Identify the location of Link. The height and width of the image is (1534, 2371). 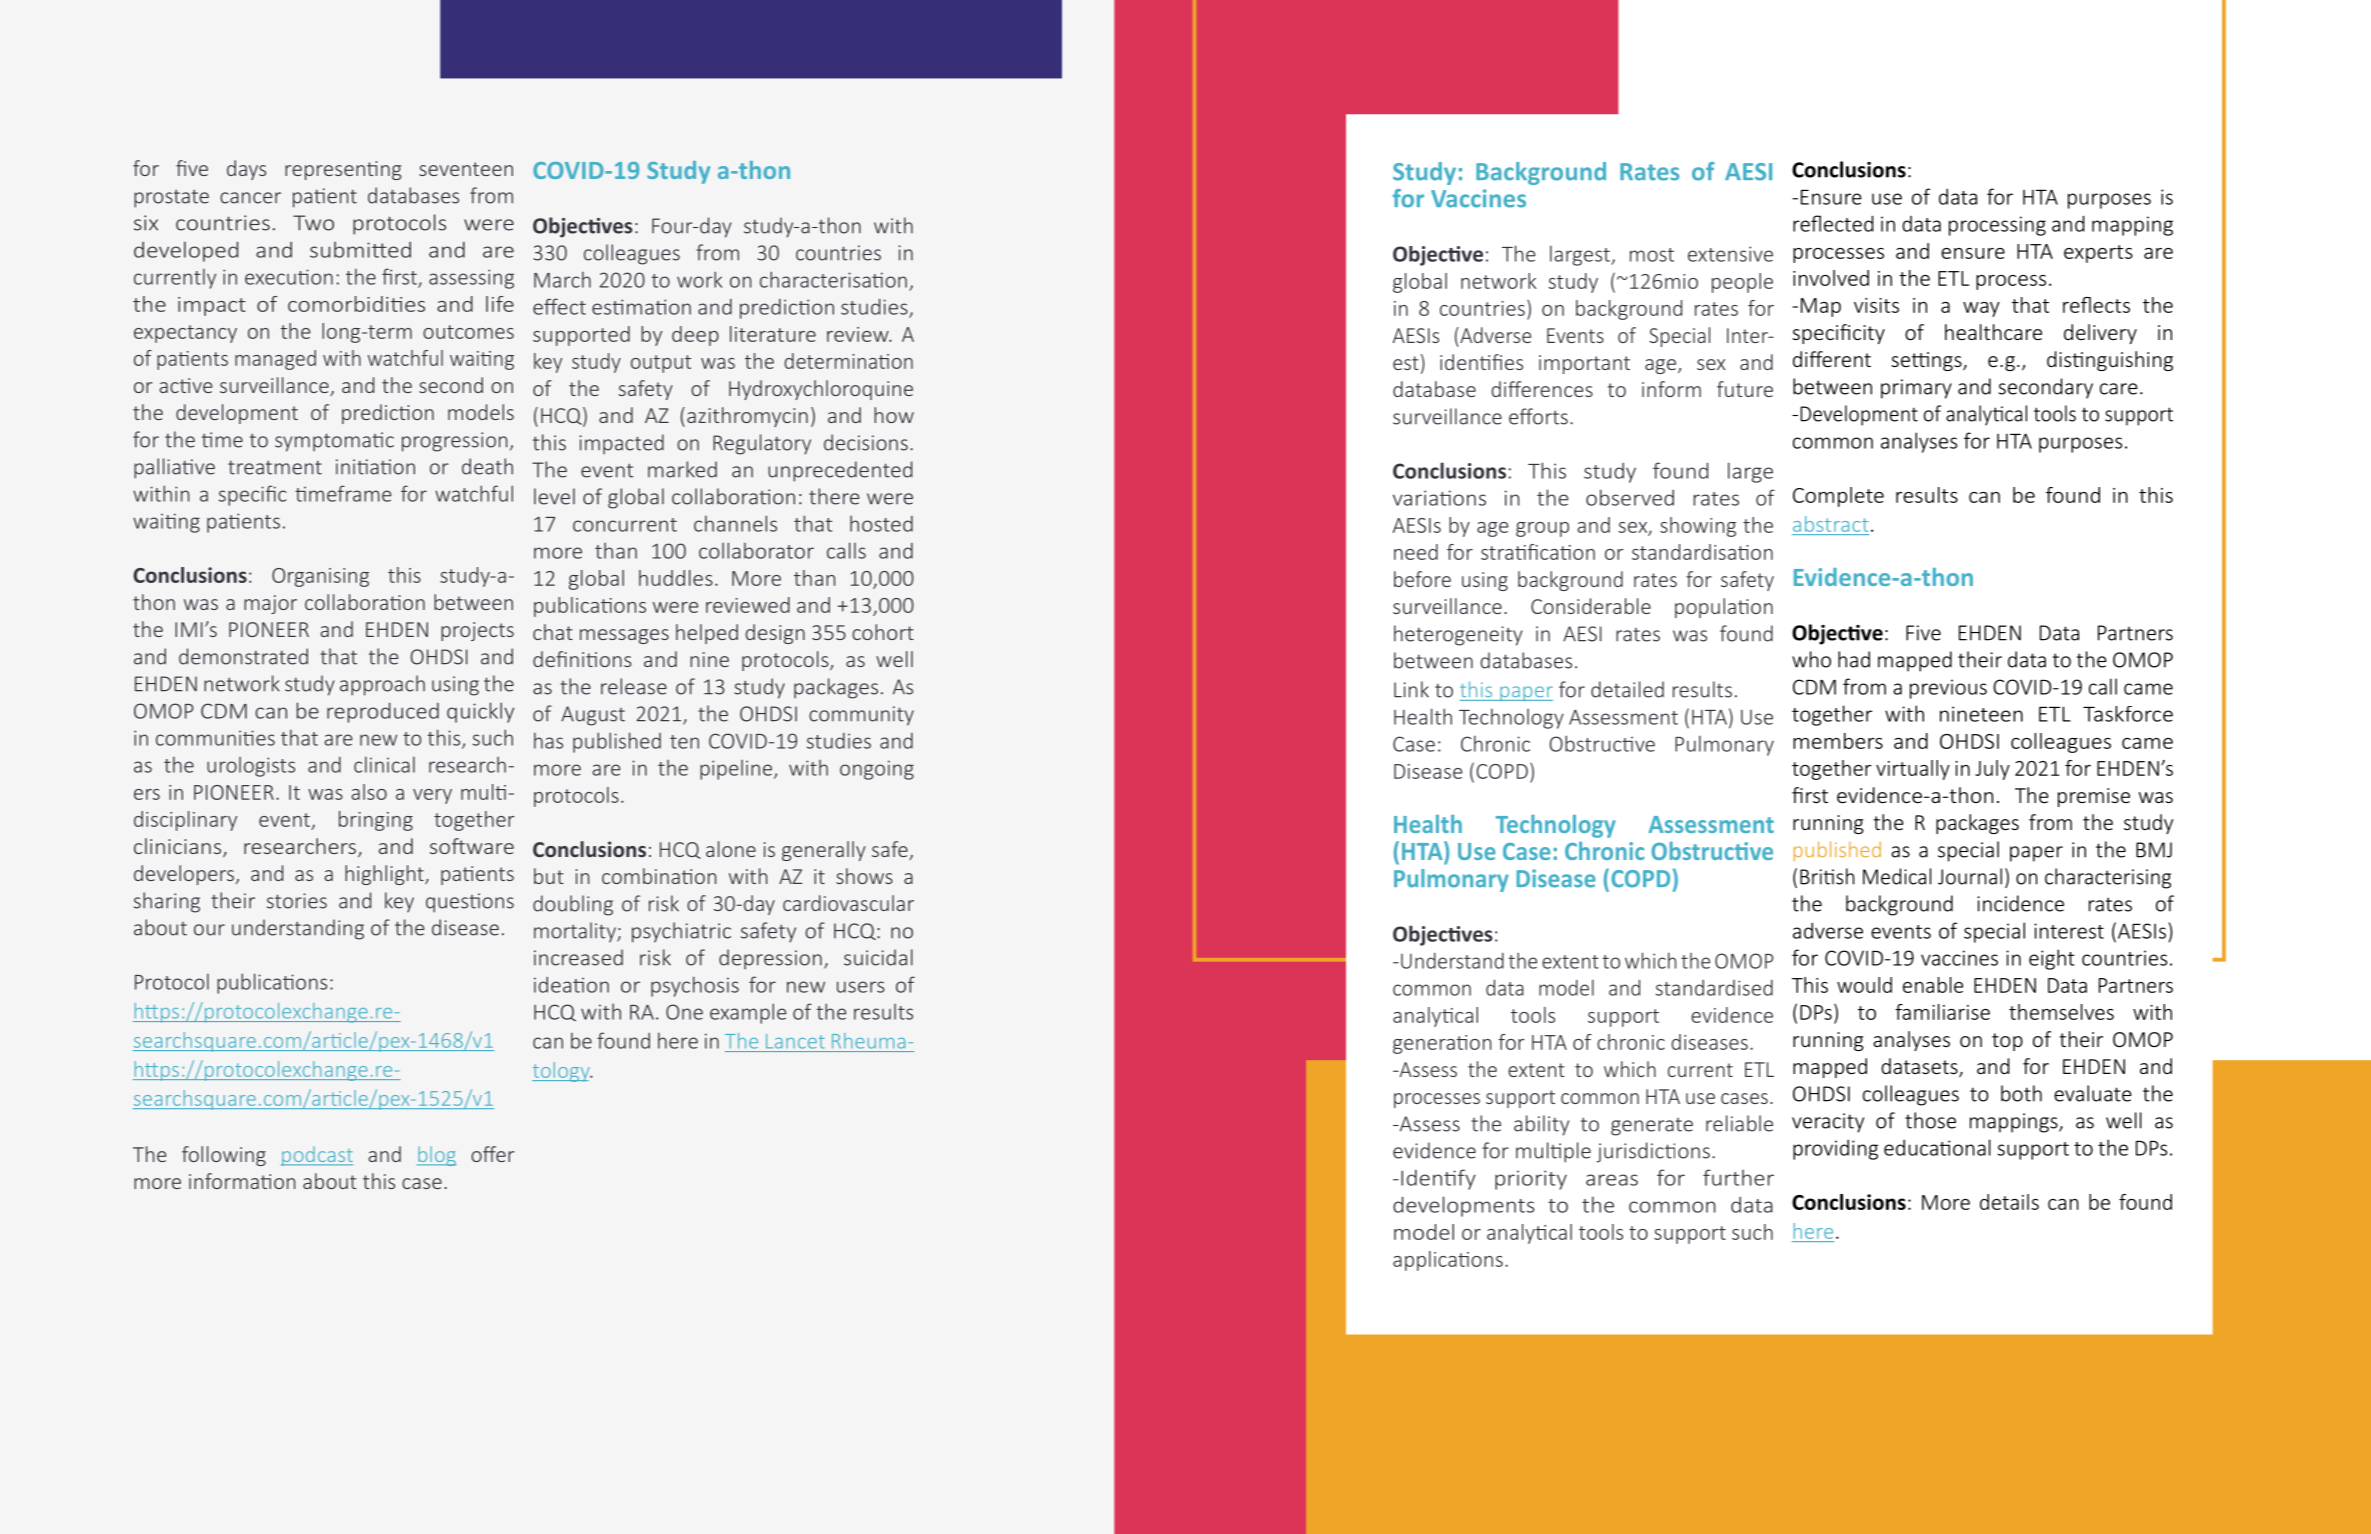
(1411, 689).
